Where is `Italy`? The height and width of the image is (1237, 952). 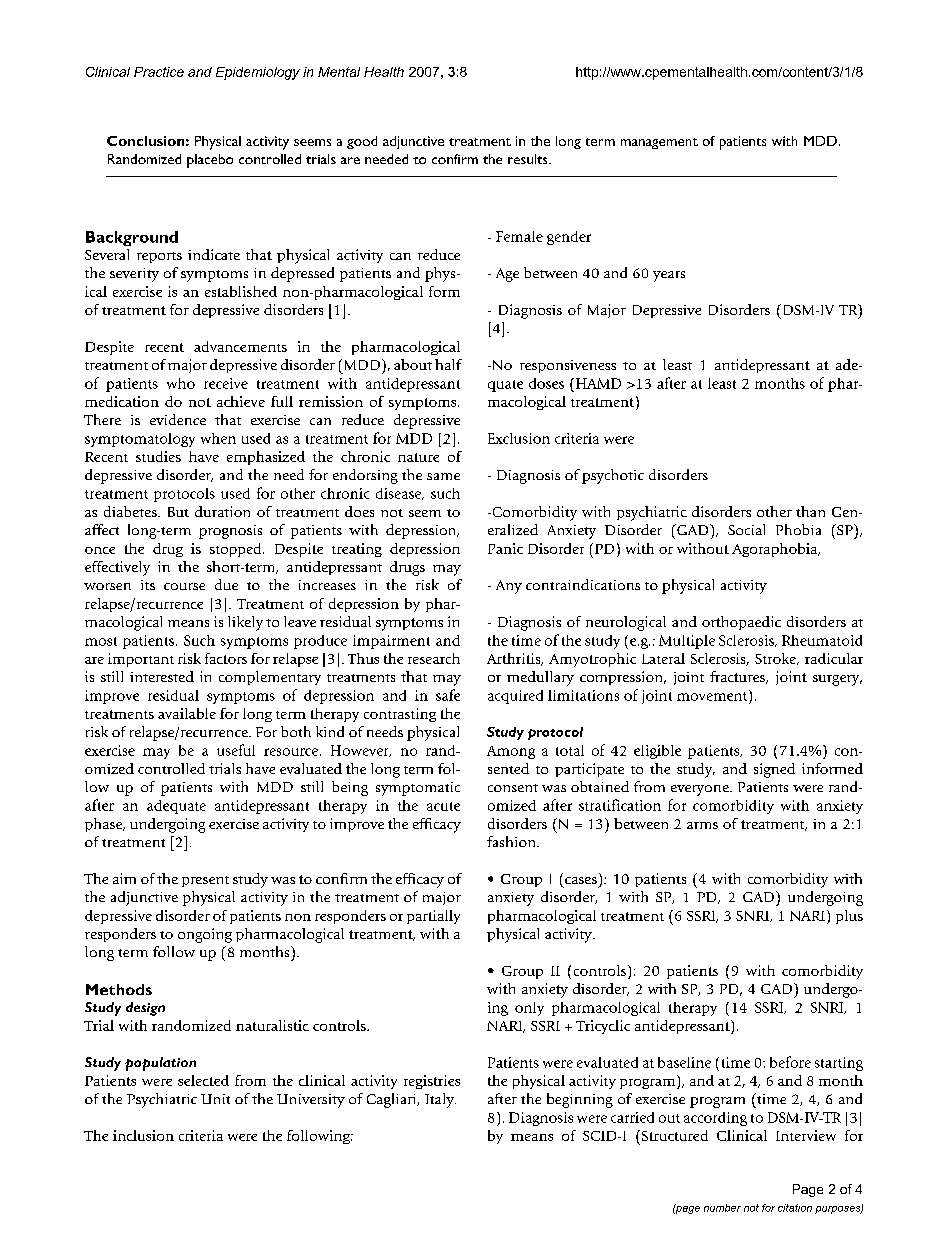
Italy is located at coordinates (440, 1100).
